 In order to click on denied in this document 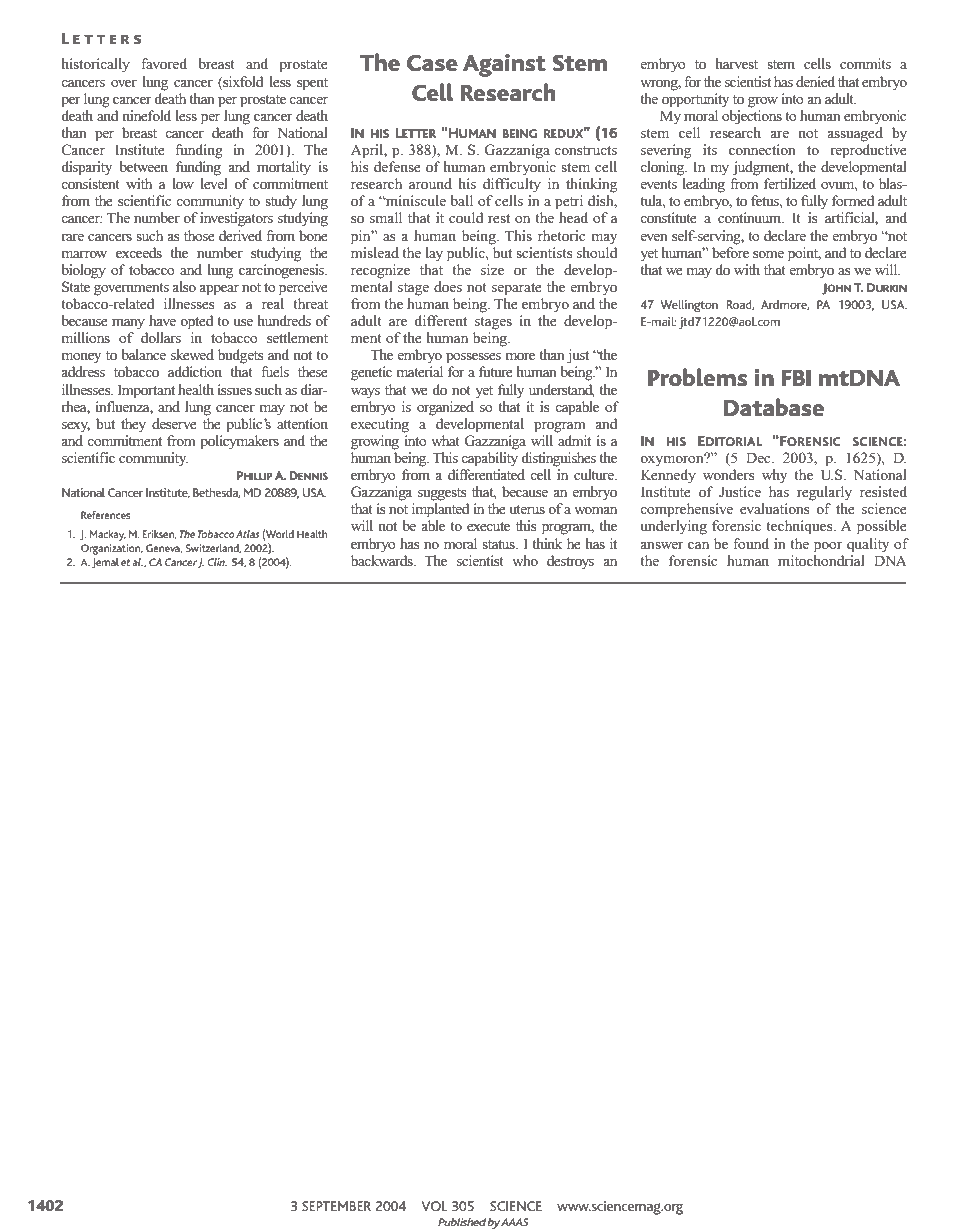, I will do `click(815, 81)`.
